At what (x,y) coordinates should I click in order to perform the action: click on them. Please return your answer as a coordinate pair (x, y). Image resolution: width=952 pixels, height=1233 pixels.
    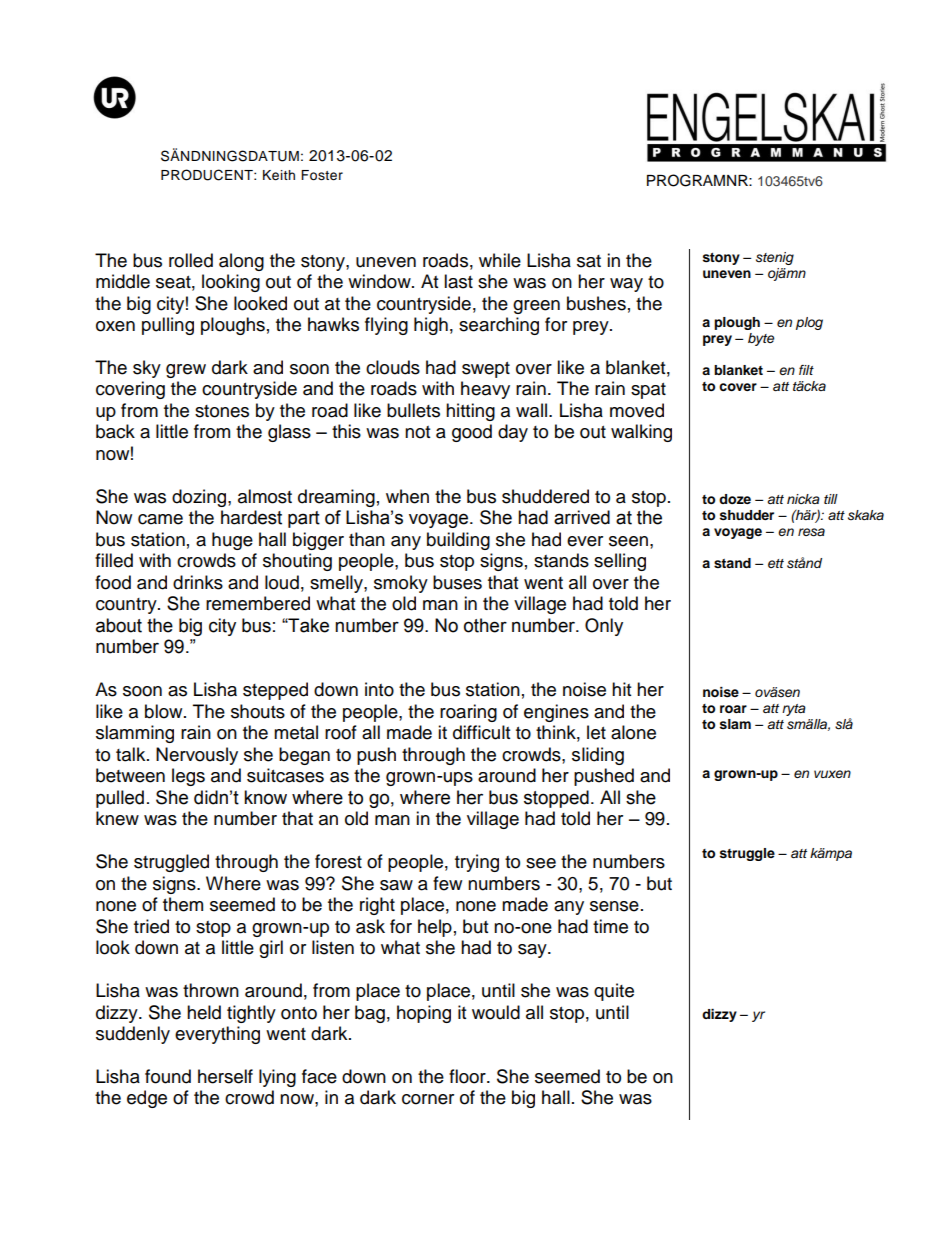
    Looking at the image, I should click on (183, 904).
